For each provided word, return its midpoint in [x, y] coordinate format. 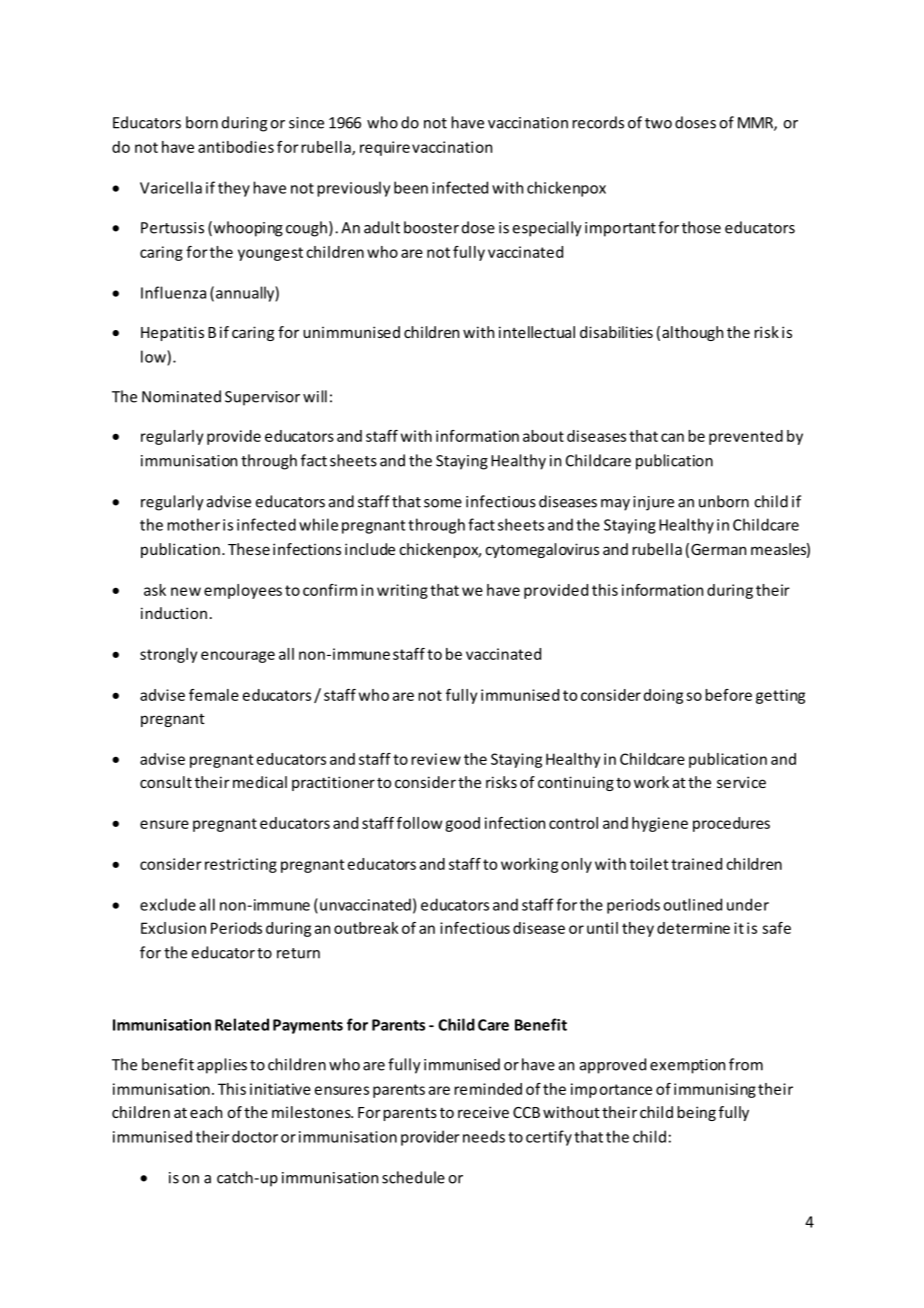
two [658, 123]
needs [484, 1136]
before [728, 695]
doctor [255, 1136]
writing [402, 591]
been [411, 187]
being [696, 1113]
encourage [238, 657]
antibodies [236, 147]
